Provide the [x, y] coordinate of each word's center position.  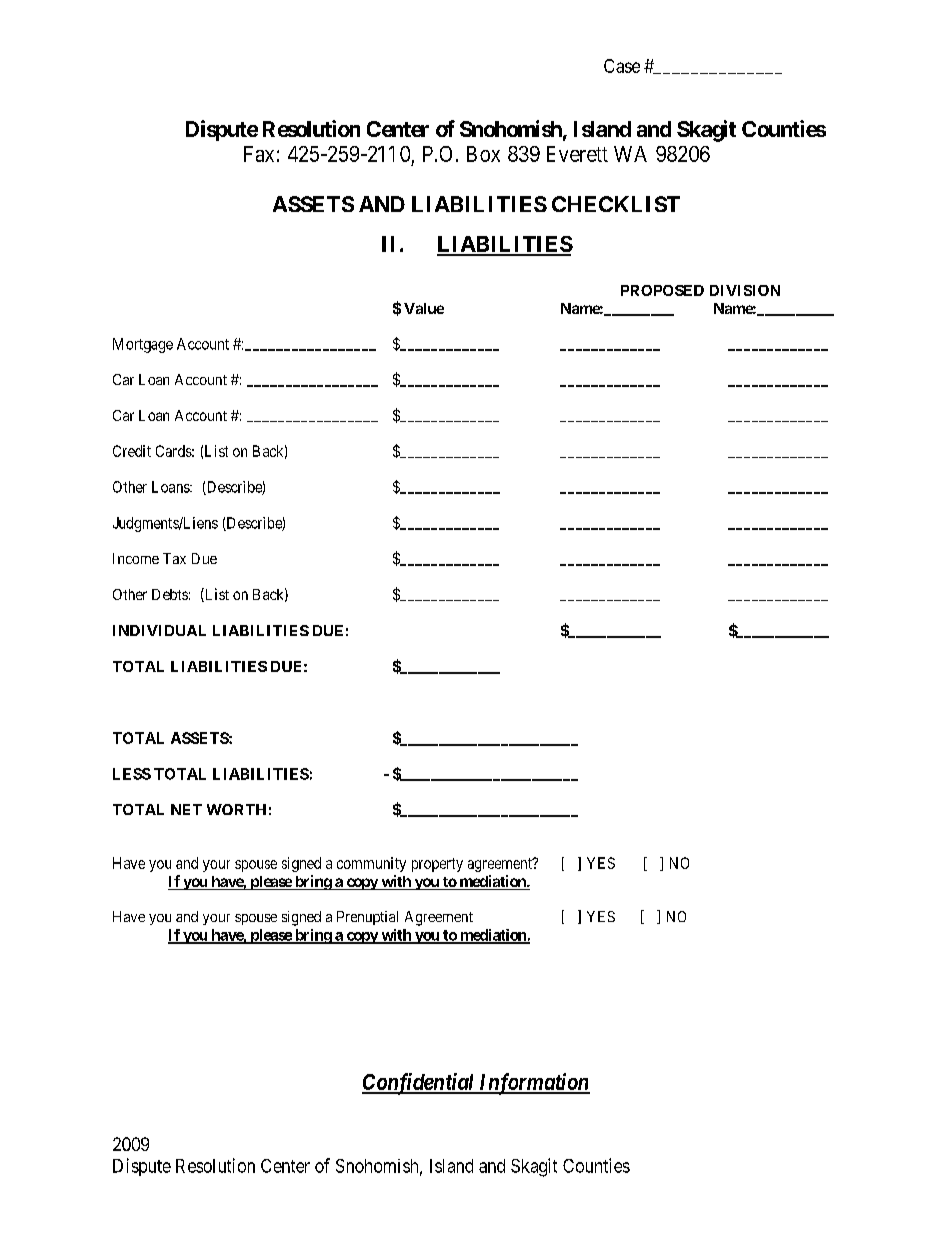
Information [533, 1084]
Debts [170, 594]
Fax [259, 154]
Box [483, 154]
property [437, 865]
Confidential [419, 1084]
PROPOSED [662, 290]
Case [622, 66]
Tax [174, 558]
